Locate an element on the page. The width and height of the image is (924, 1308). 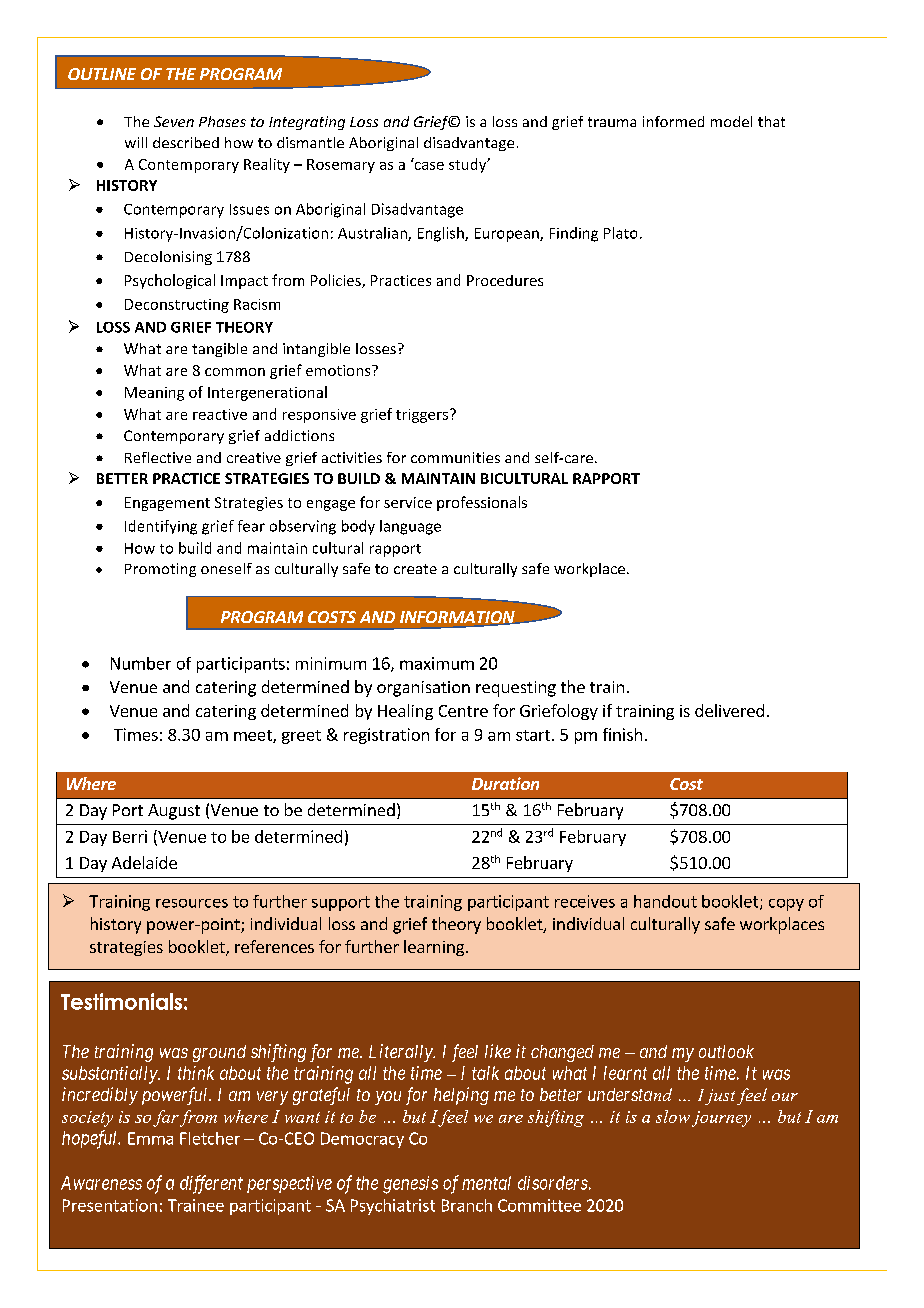
Centre is located at coordinates (463, 711).
